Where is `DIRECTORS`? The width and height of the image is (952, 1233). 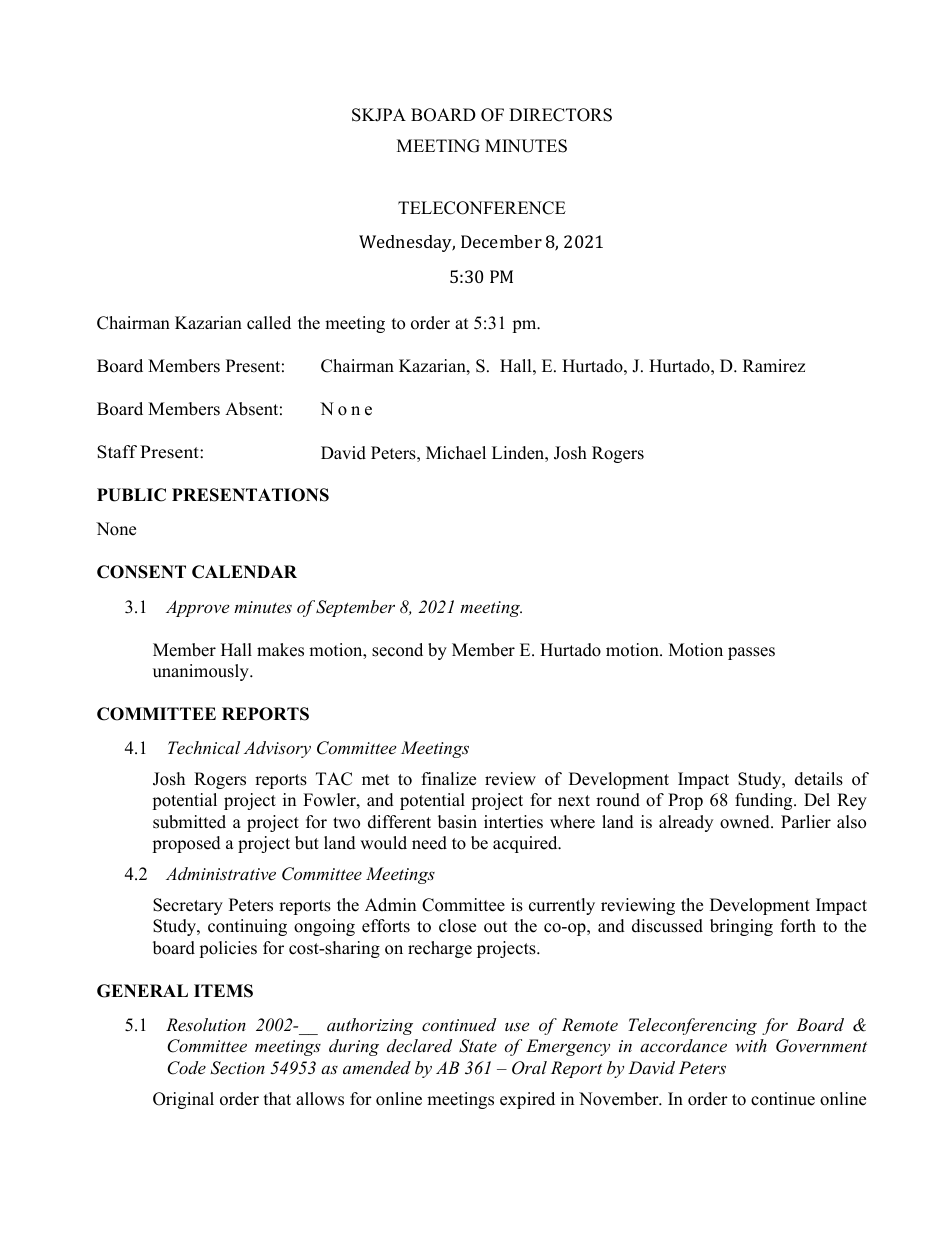
DIRECTORS is located at coordinates (560, 115).
